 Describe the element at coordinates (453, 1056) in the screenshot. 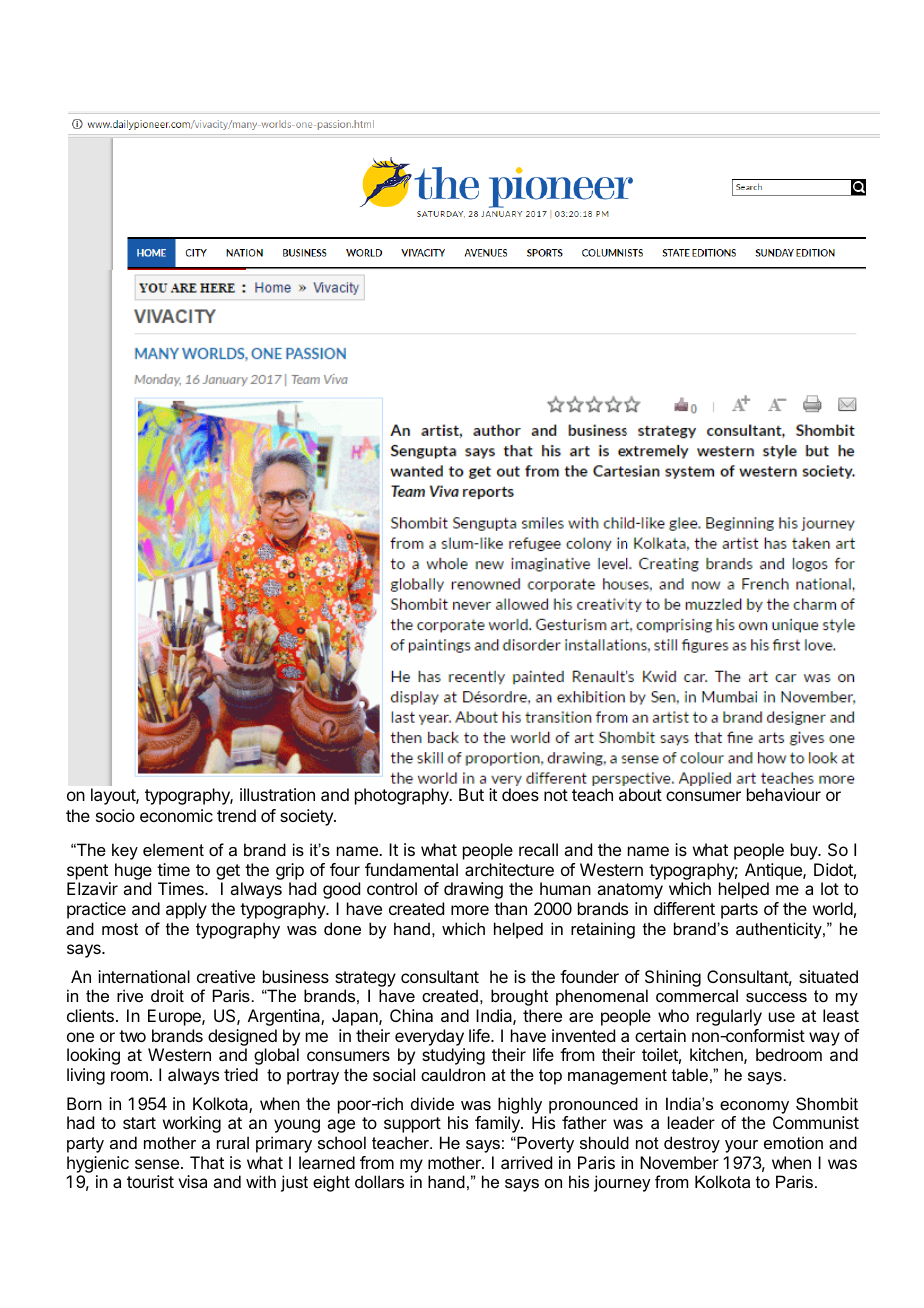

I see `studying` at that location.
